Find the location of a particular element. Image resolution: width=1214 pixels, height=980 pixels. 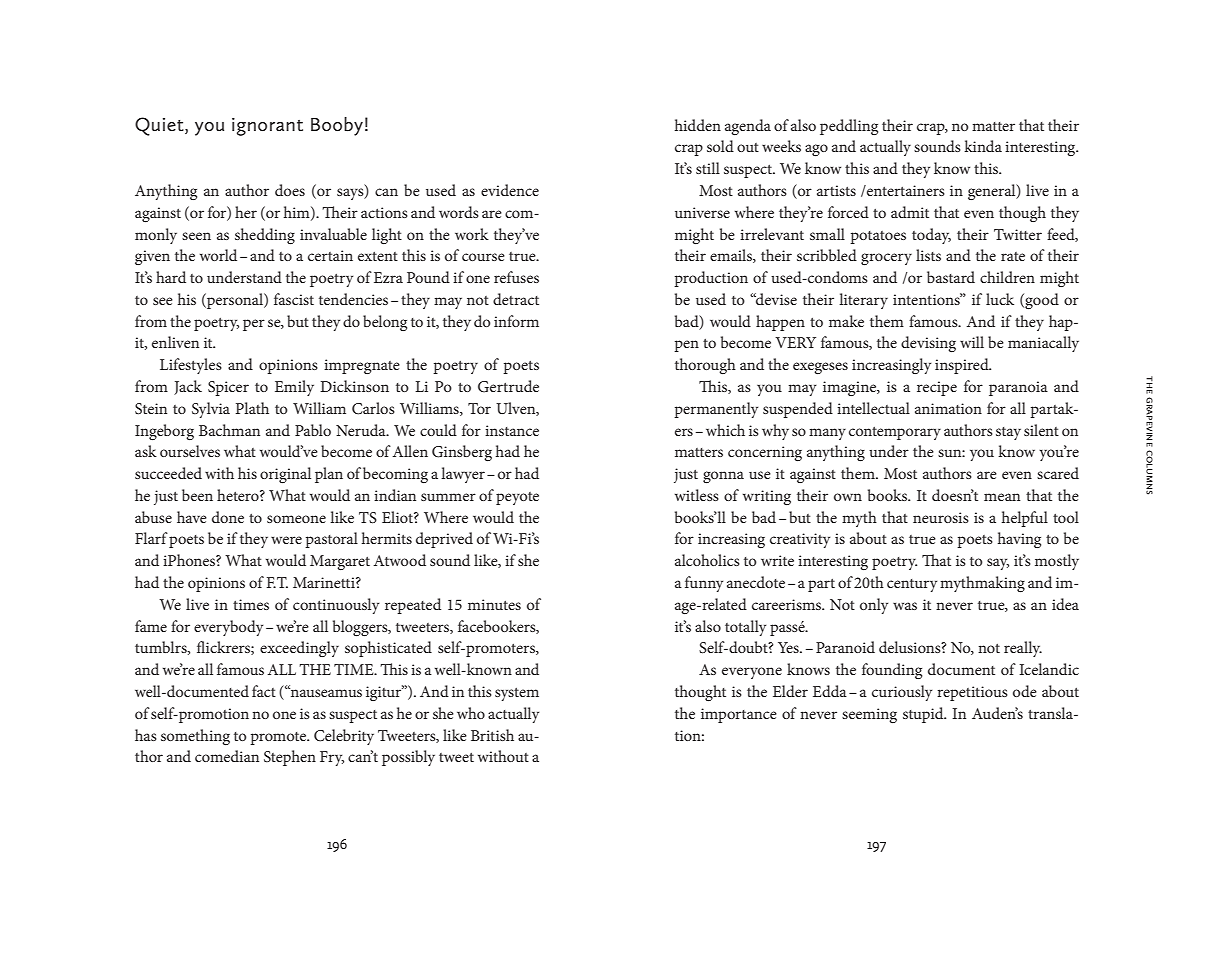

century is located at coordinates (912, 585).
